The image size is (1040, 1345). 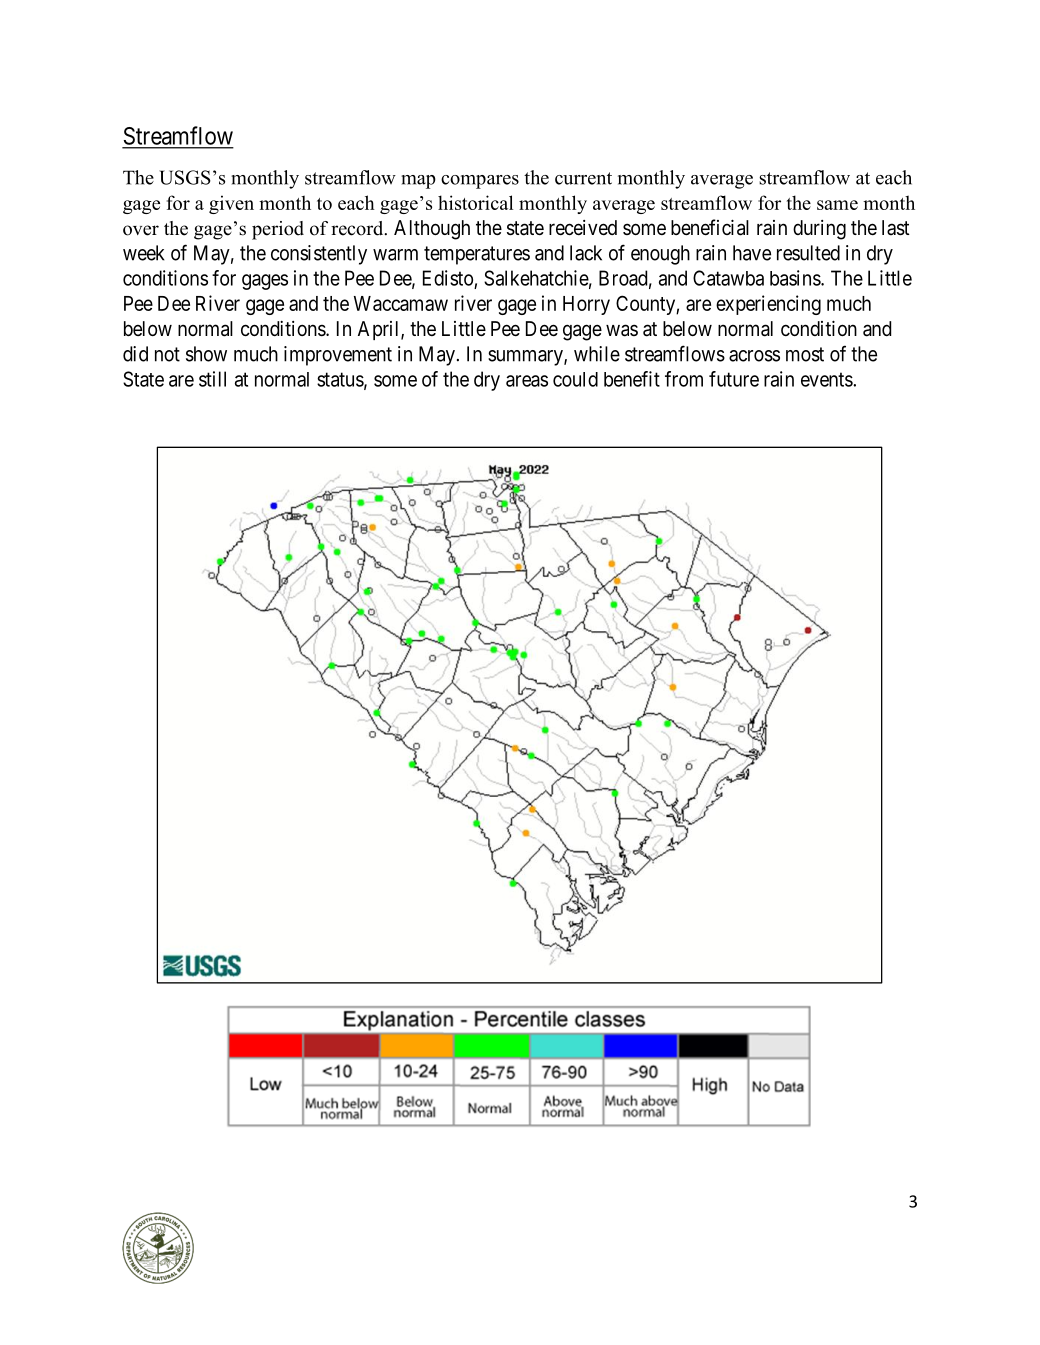 I want to click on compares, so click(x=480, y=182).
